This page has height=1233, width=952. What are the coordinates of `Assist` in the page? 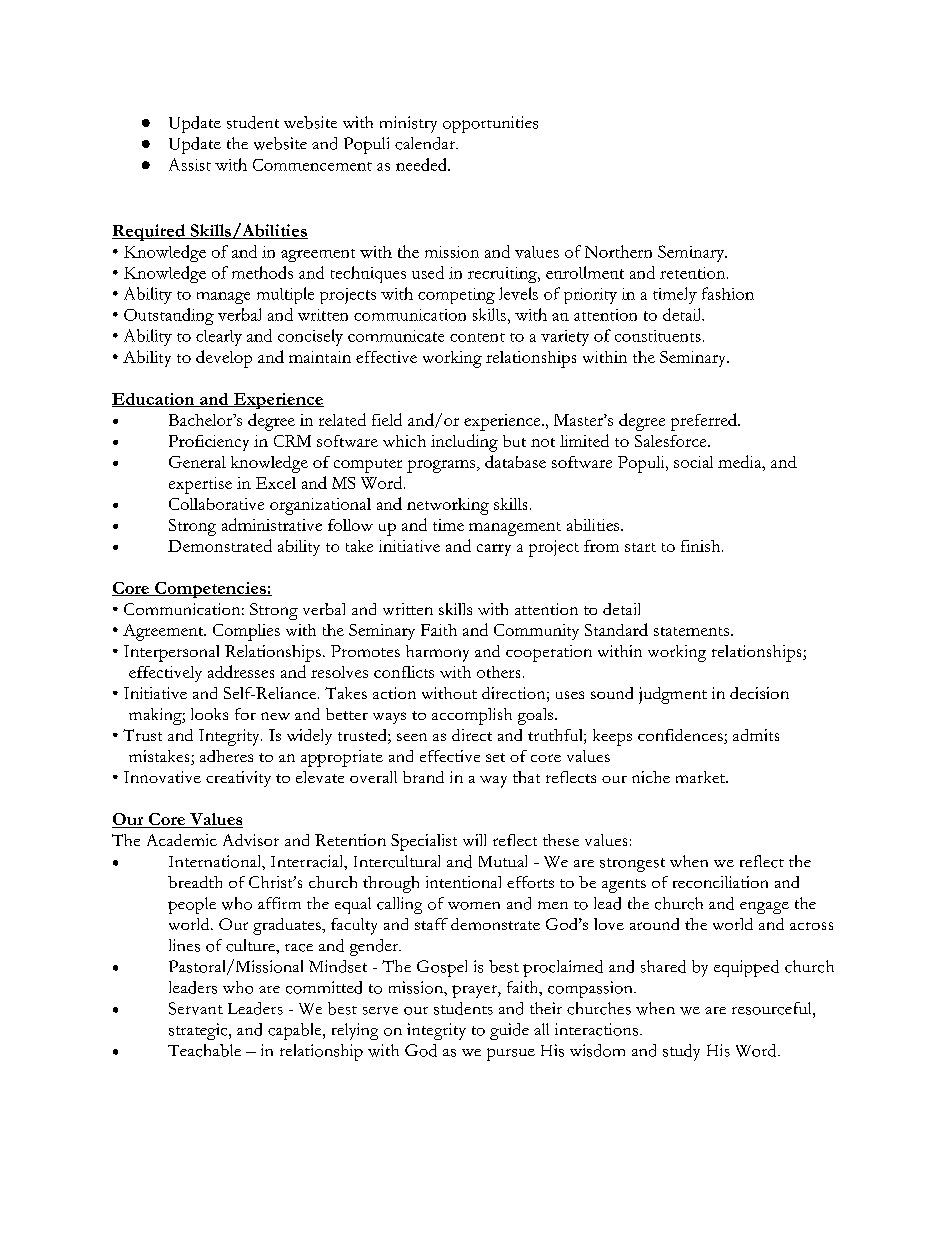 It's located at (190, 164).
